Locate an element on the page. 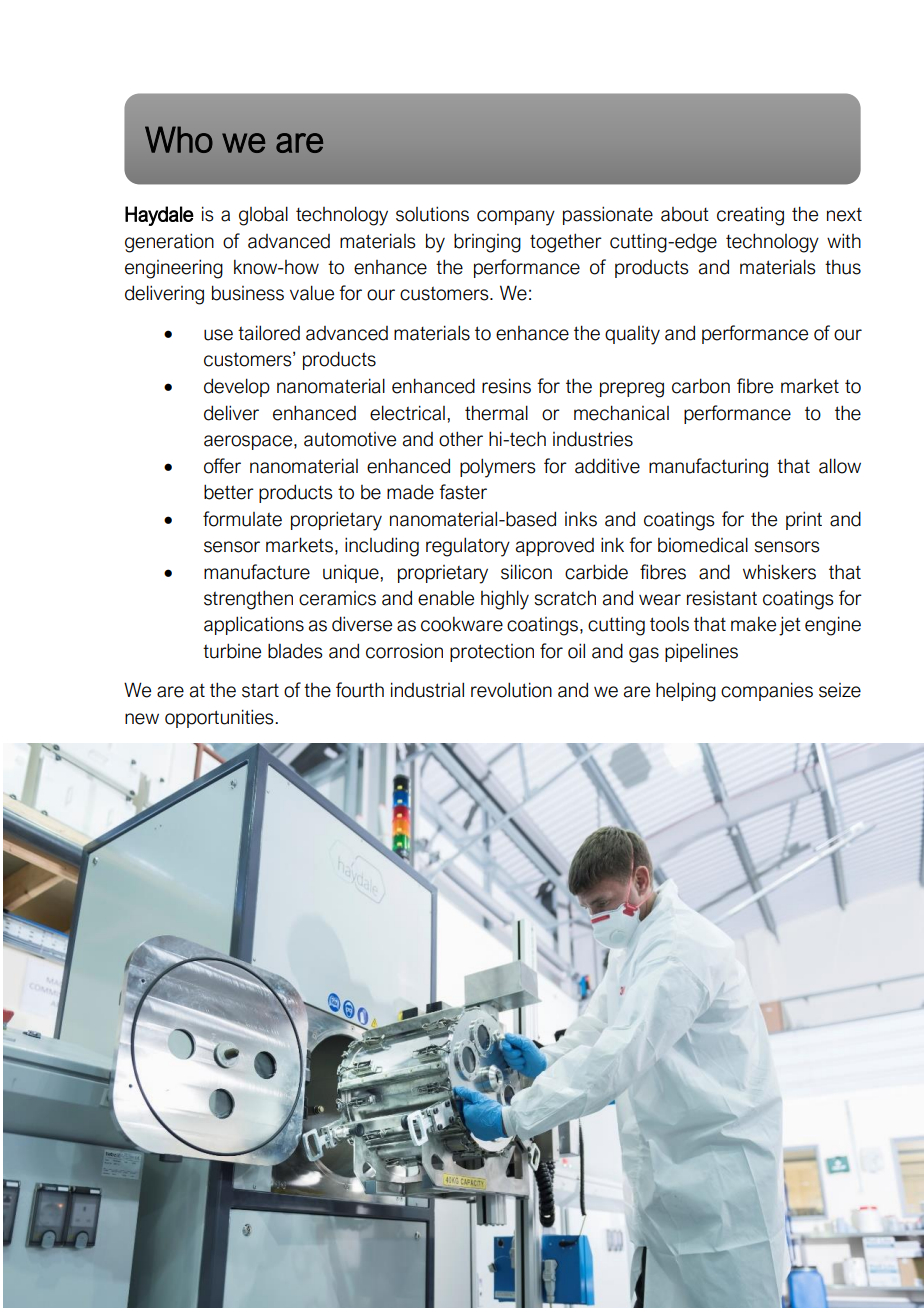 This page has height=1308, width=924. business is located at coordinates (248, 293).
